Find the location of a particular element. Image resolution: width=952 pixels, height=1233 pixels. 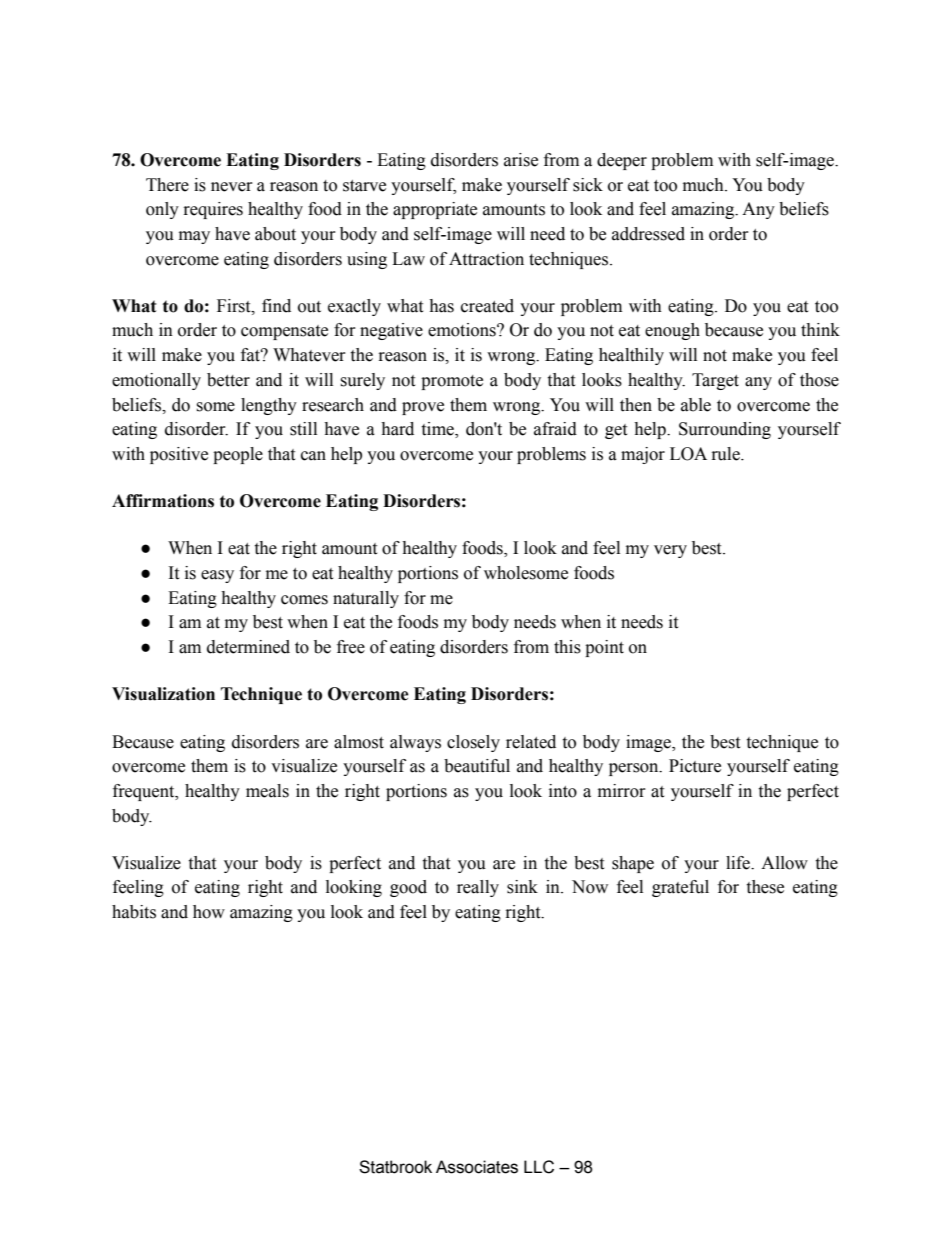

appropriate is located at coordinates (435, 210).
